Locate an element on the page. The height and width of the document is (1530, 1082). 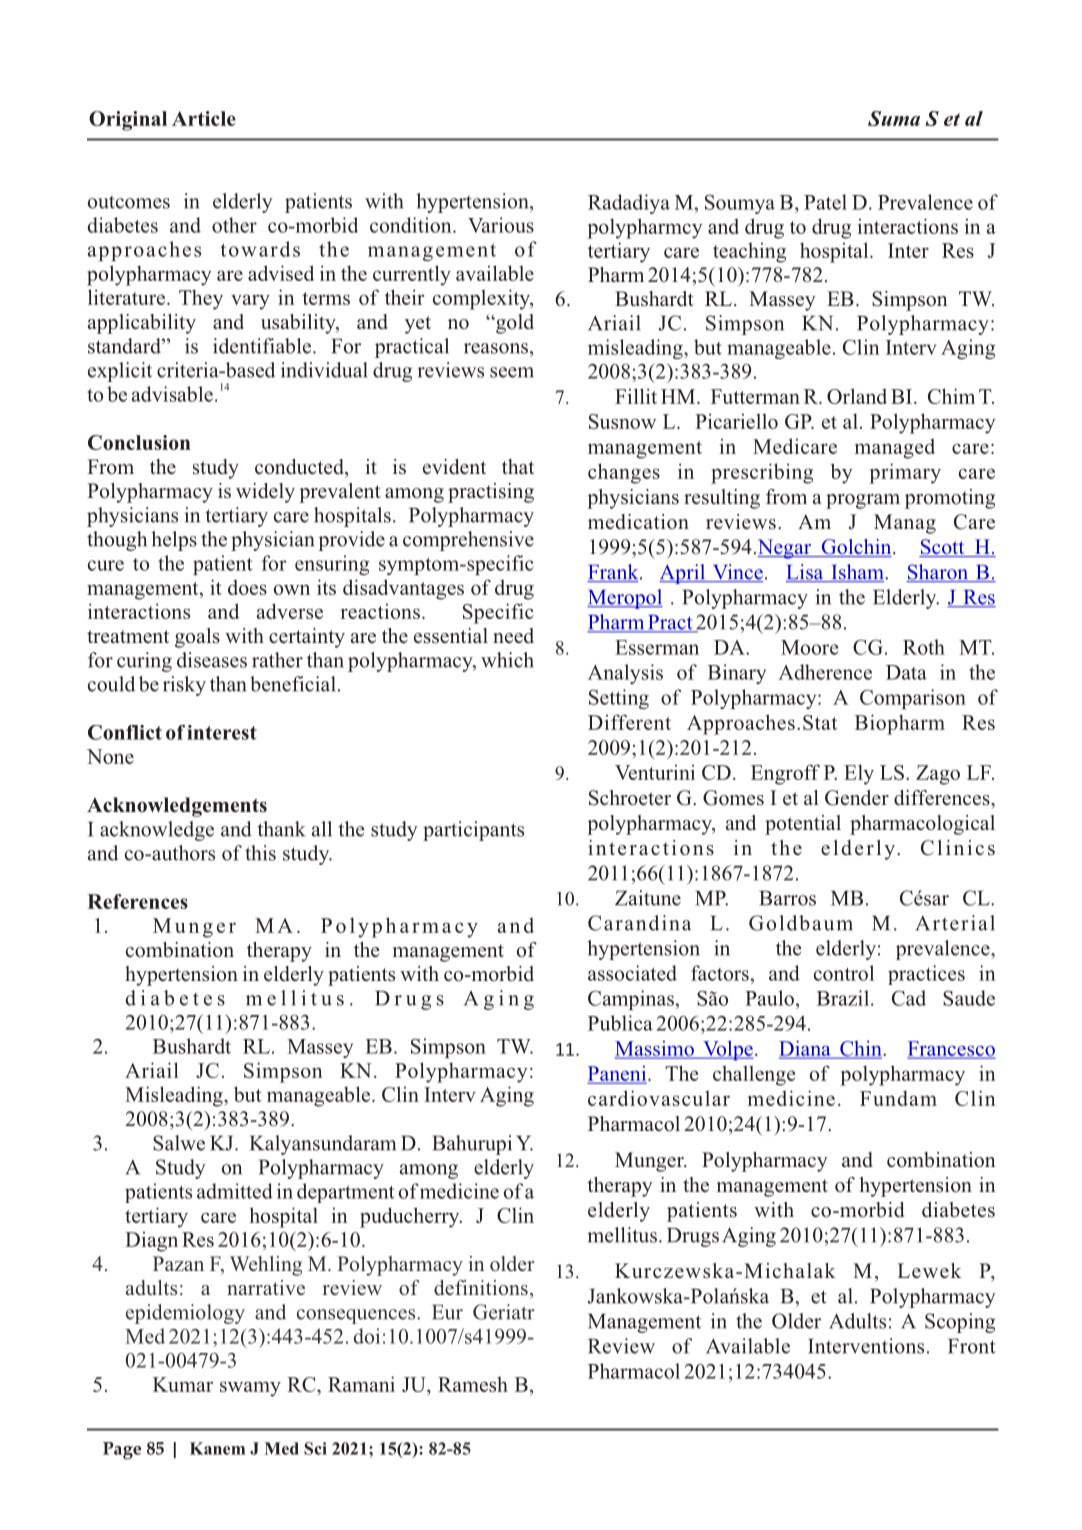
References is located at coordinates (137, 901).
